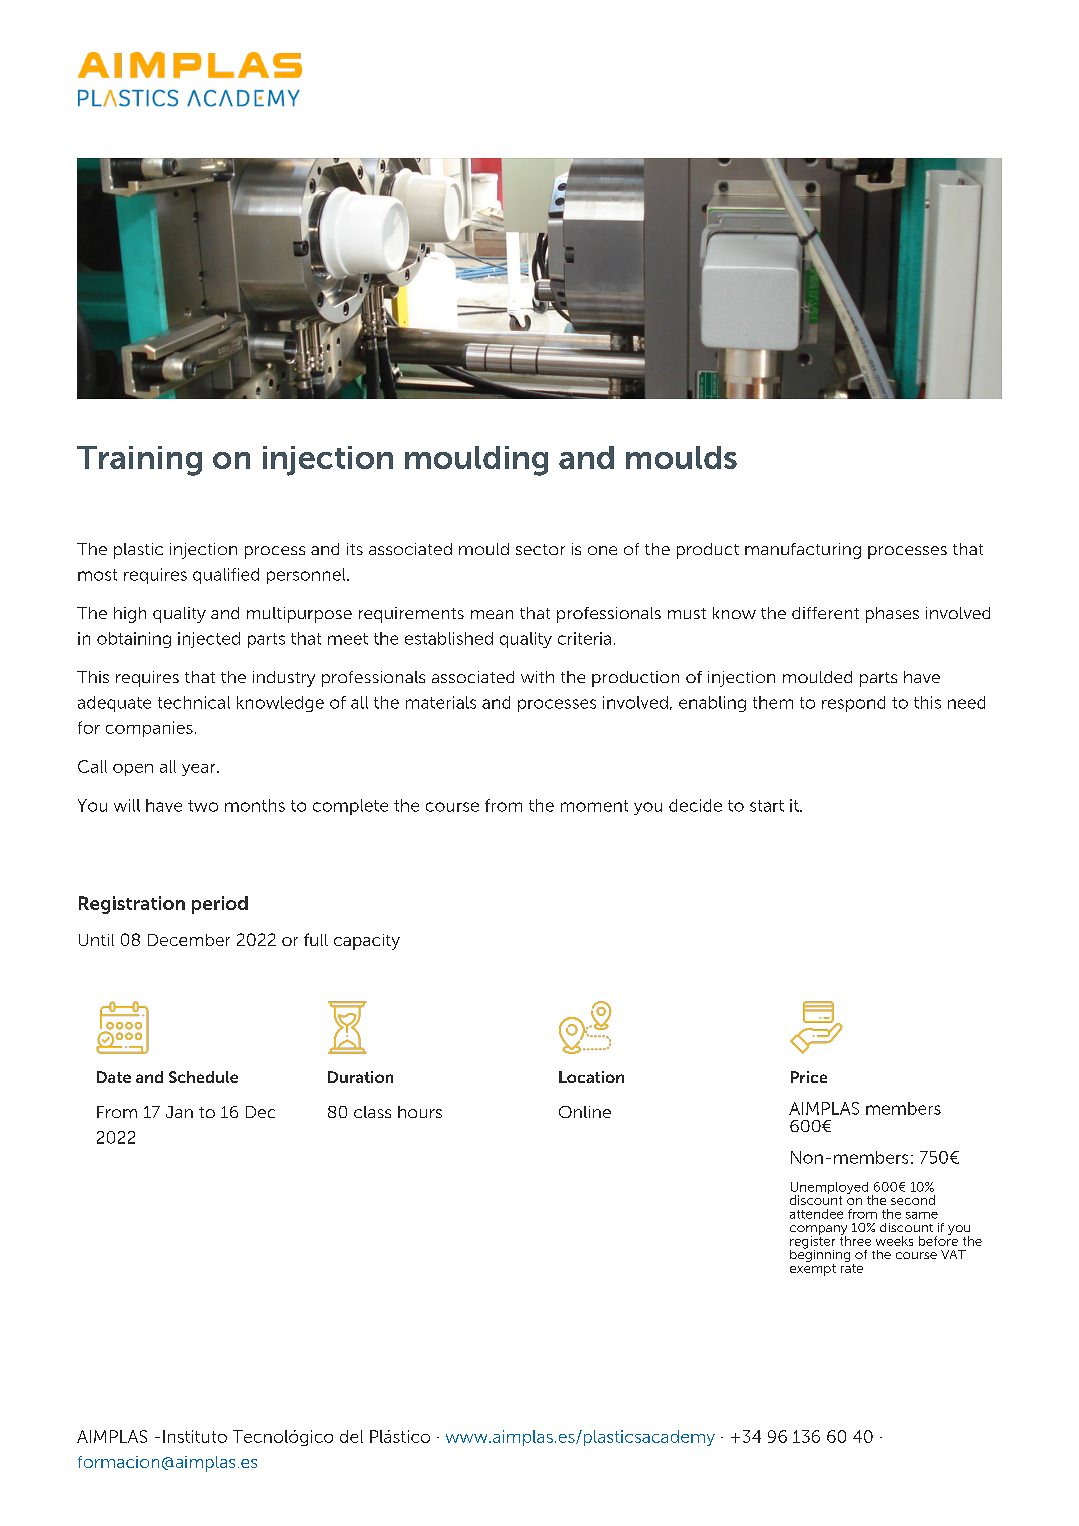 This screenshot has width=1079, height=1526. What do you see at coordinates (537, 677) in the screenshot?
I see `with` at bounding box center [537, 677].
